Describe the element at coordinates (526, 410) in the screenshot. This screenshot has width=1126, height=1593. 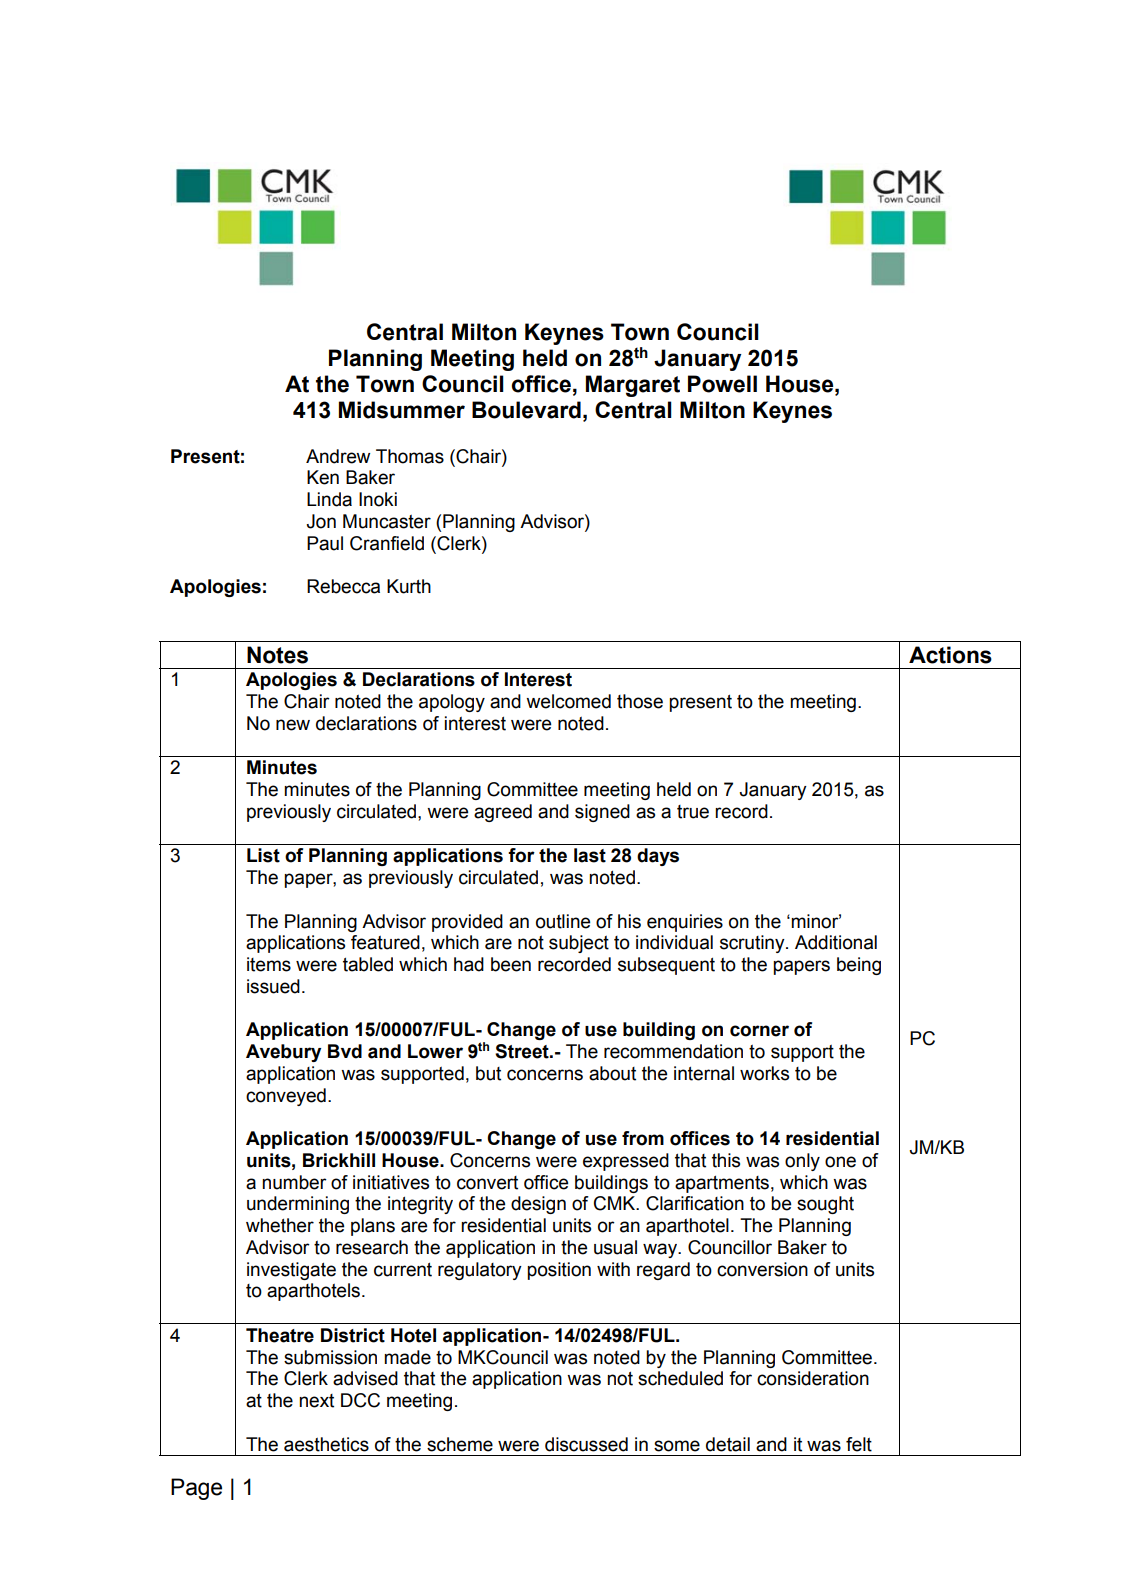
I see `Boulevard` at that location.
